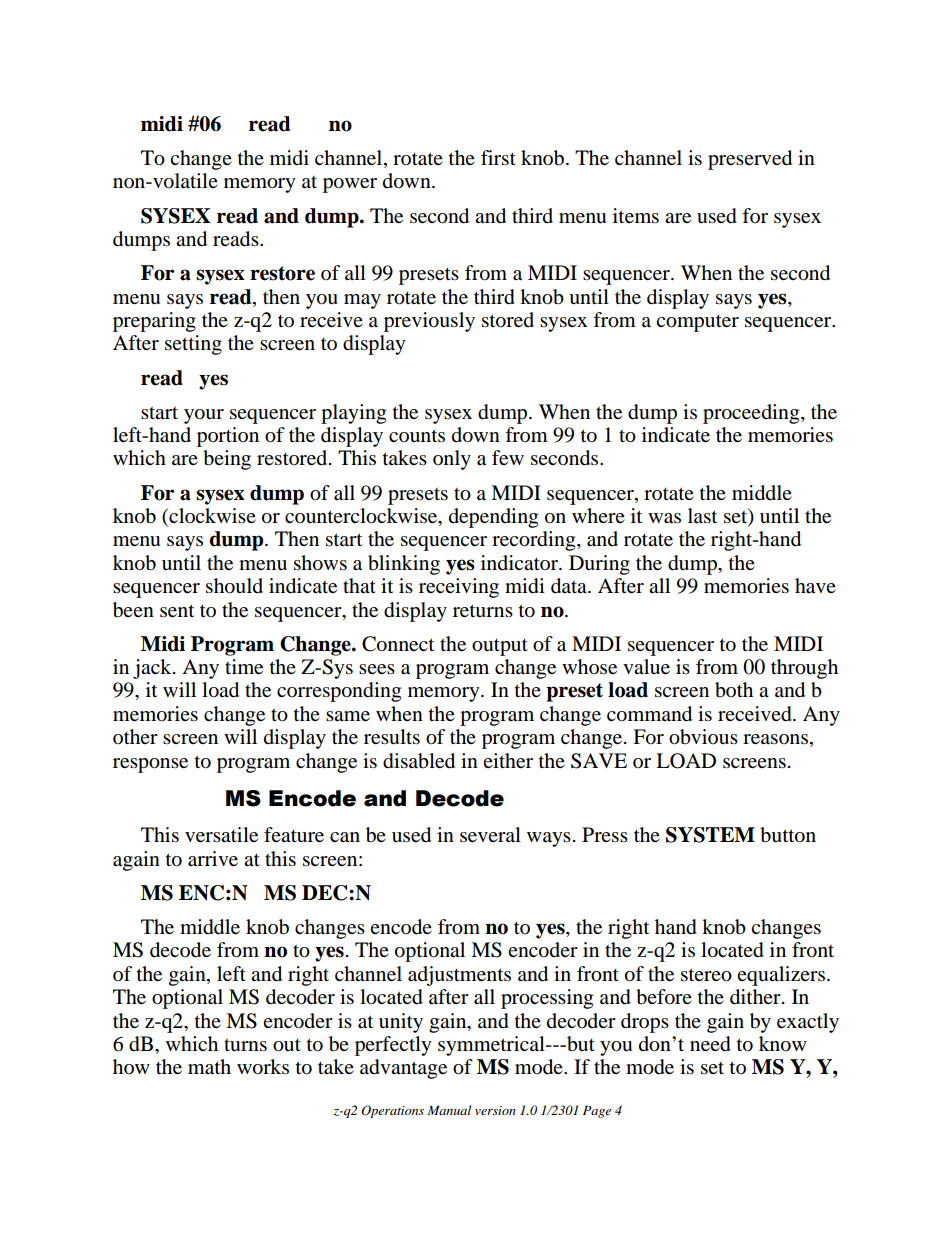 This document has width=952, height=1233. I want to click on math, so click(209, 1067).
